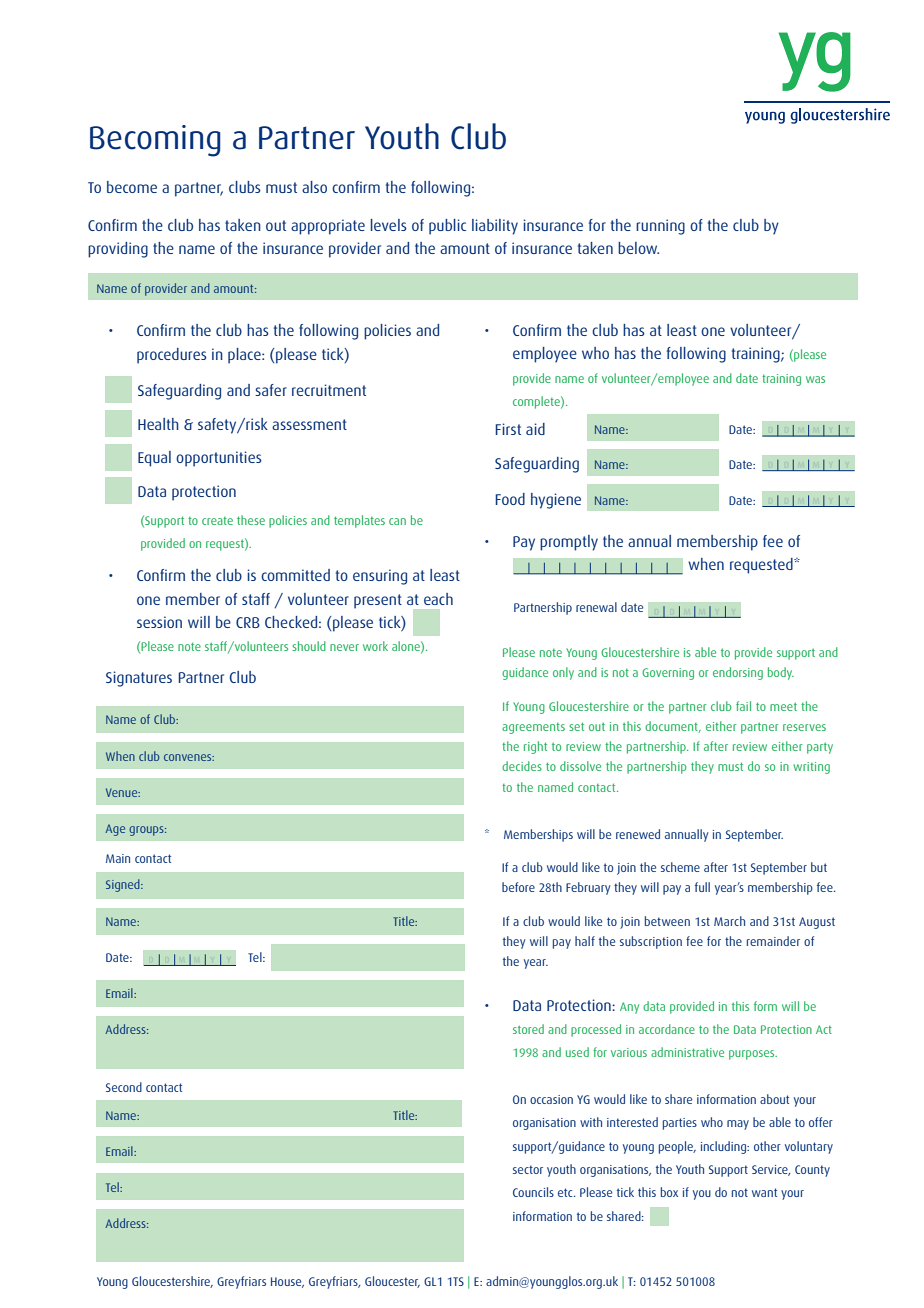 This screenshot has width=924, height=1308. Describe the element at coordinates (660, 227) in the screenshot. I see `running` at that location.
